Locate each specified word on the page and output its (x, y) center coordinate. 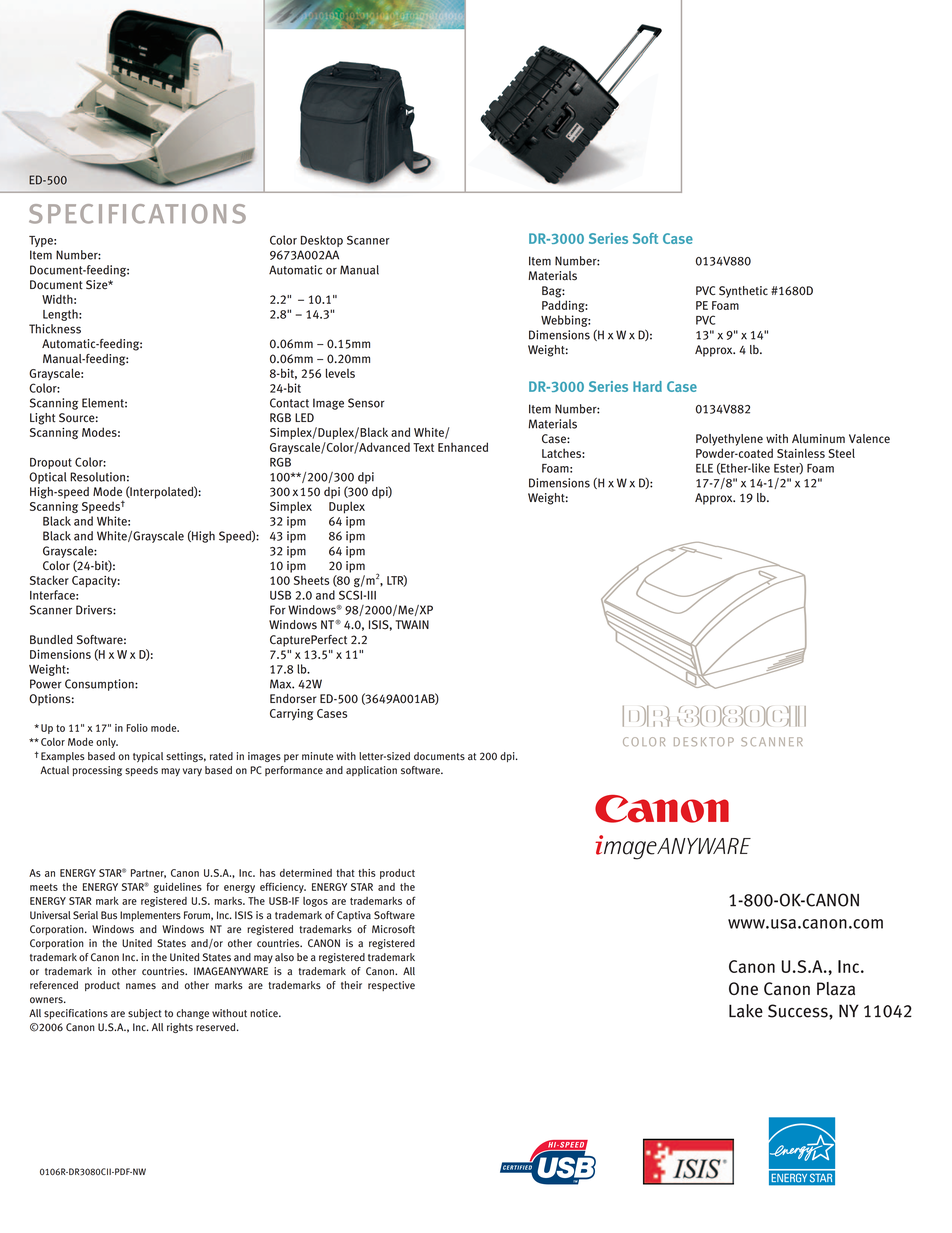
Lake (746, 1011)
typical (148, 757)
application (371, 771)
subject (145, 1014)
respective (391, 986)
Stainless (801, 453)
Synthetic (743, 292)
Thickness (55, 329)
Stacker (49, 580)
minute (317, 756)
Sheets (311, 580)
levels (340, 373)
